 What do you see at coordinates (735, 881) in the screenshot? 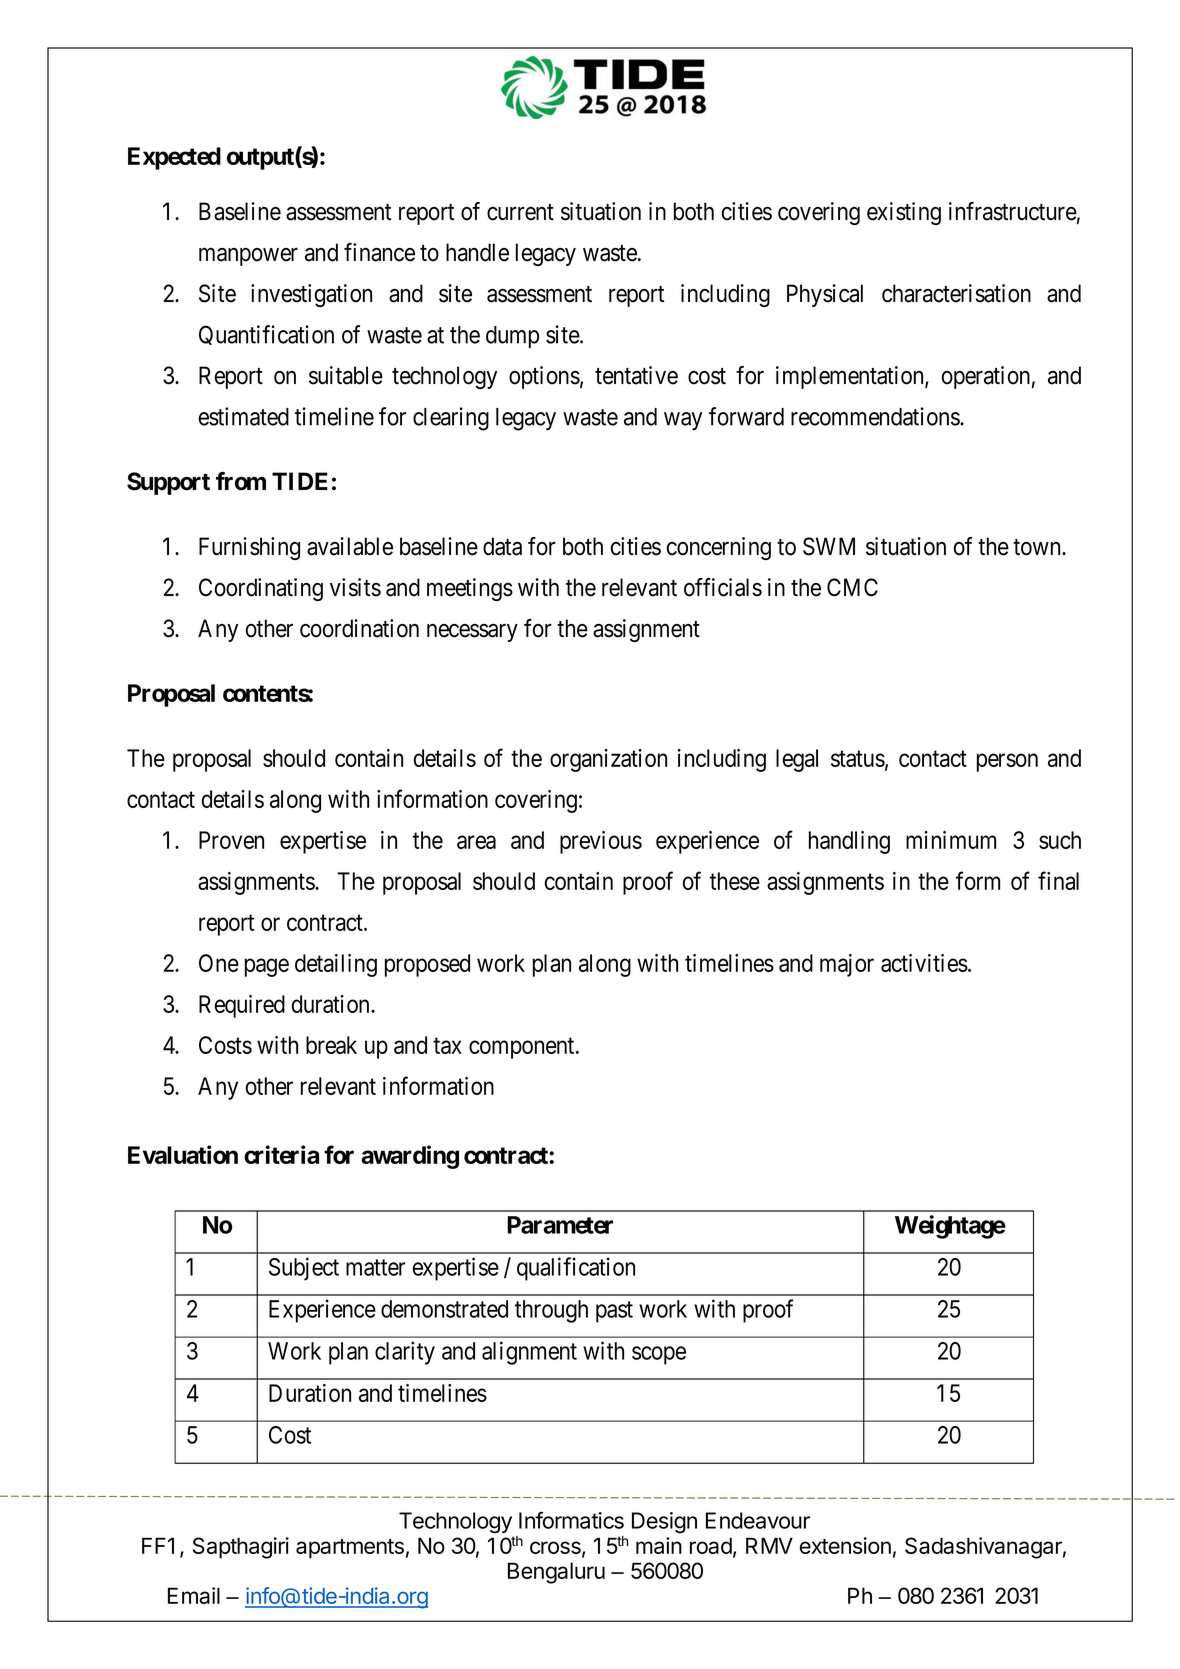
I see `these` at bounding box center [735, 881].
